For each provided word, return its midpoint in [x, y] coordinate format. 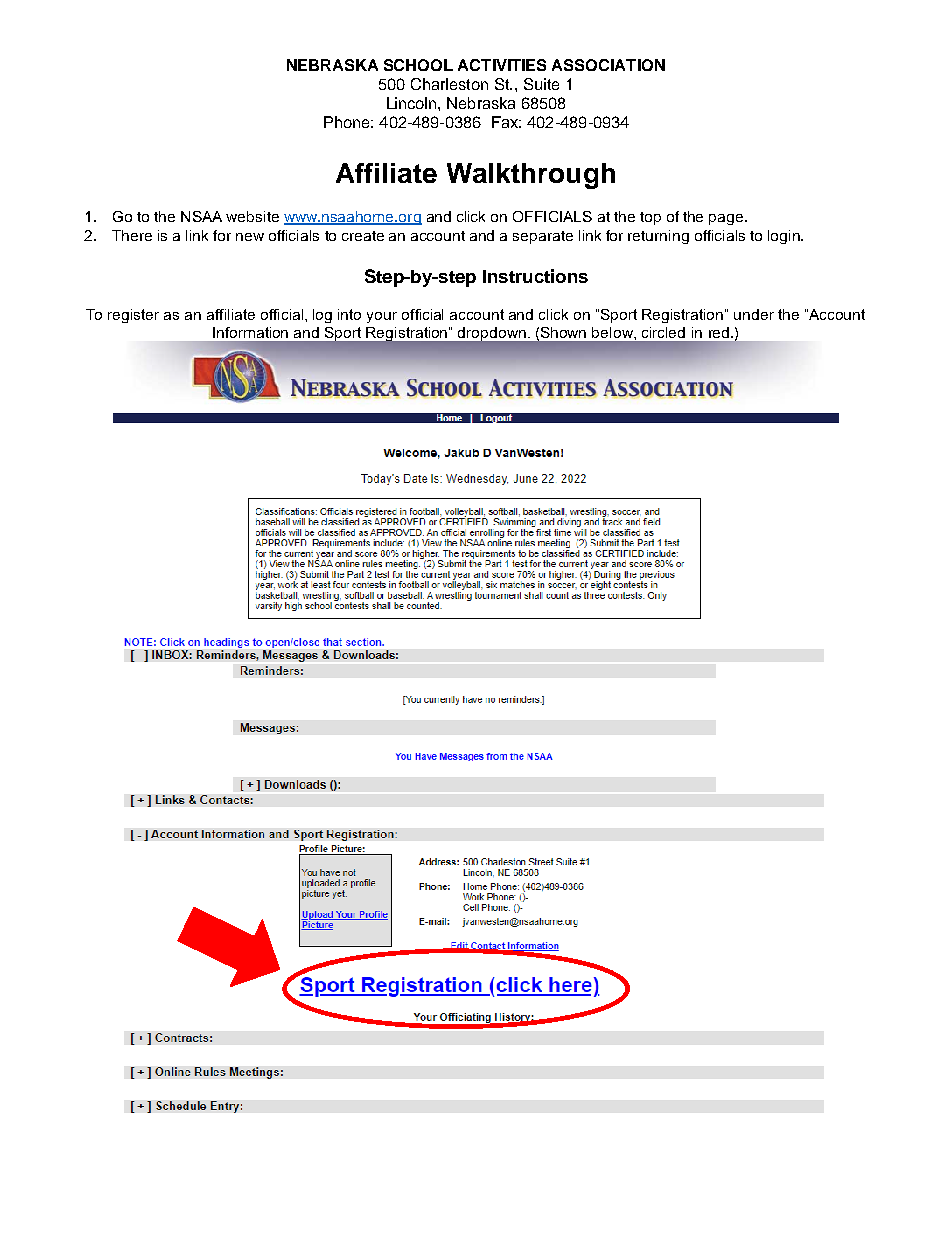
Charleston [449, 84]
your [382, 317]
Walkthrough [531, 176]
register [133, 316]
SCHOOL [418, 65]
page [727, 219]
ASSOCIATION [608, 65]
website [252, 216]
